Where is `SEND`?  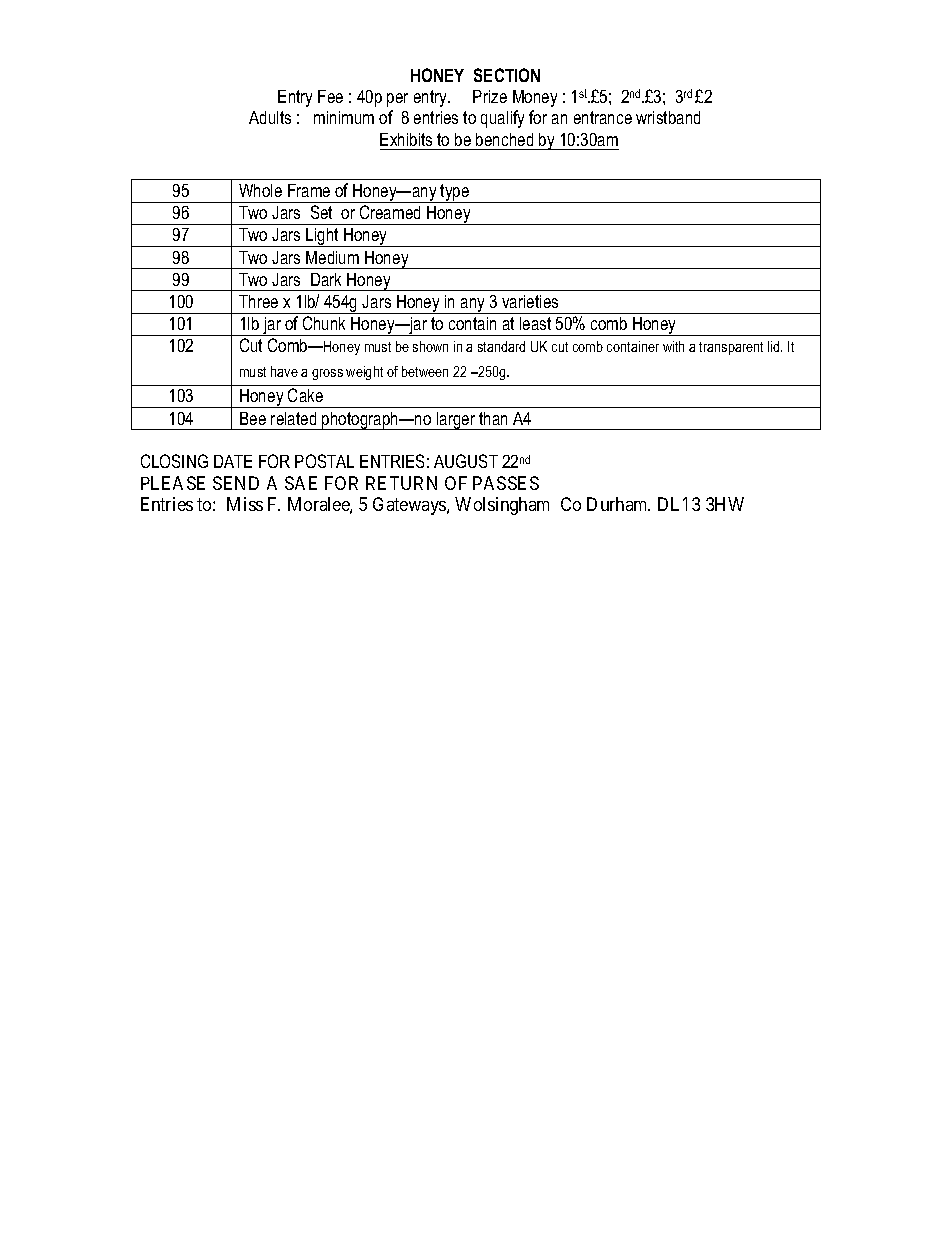 SEND is located at coordinates (236, 483).
